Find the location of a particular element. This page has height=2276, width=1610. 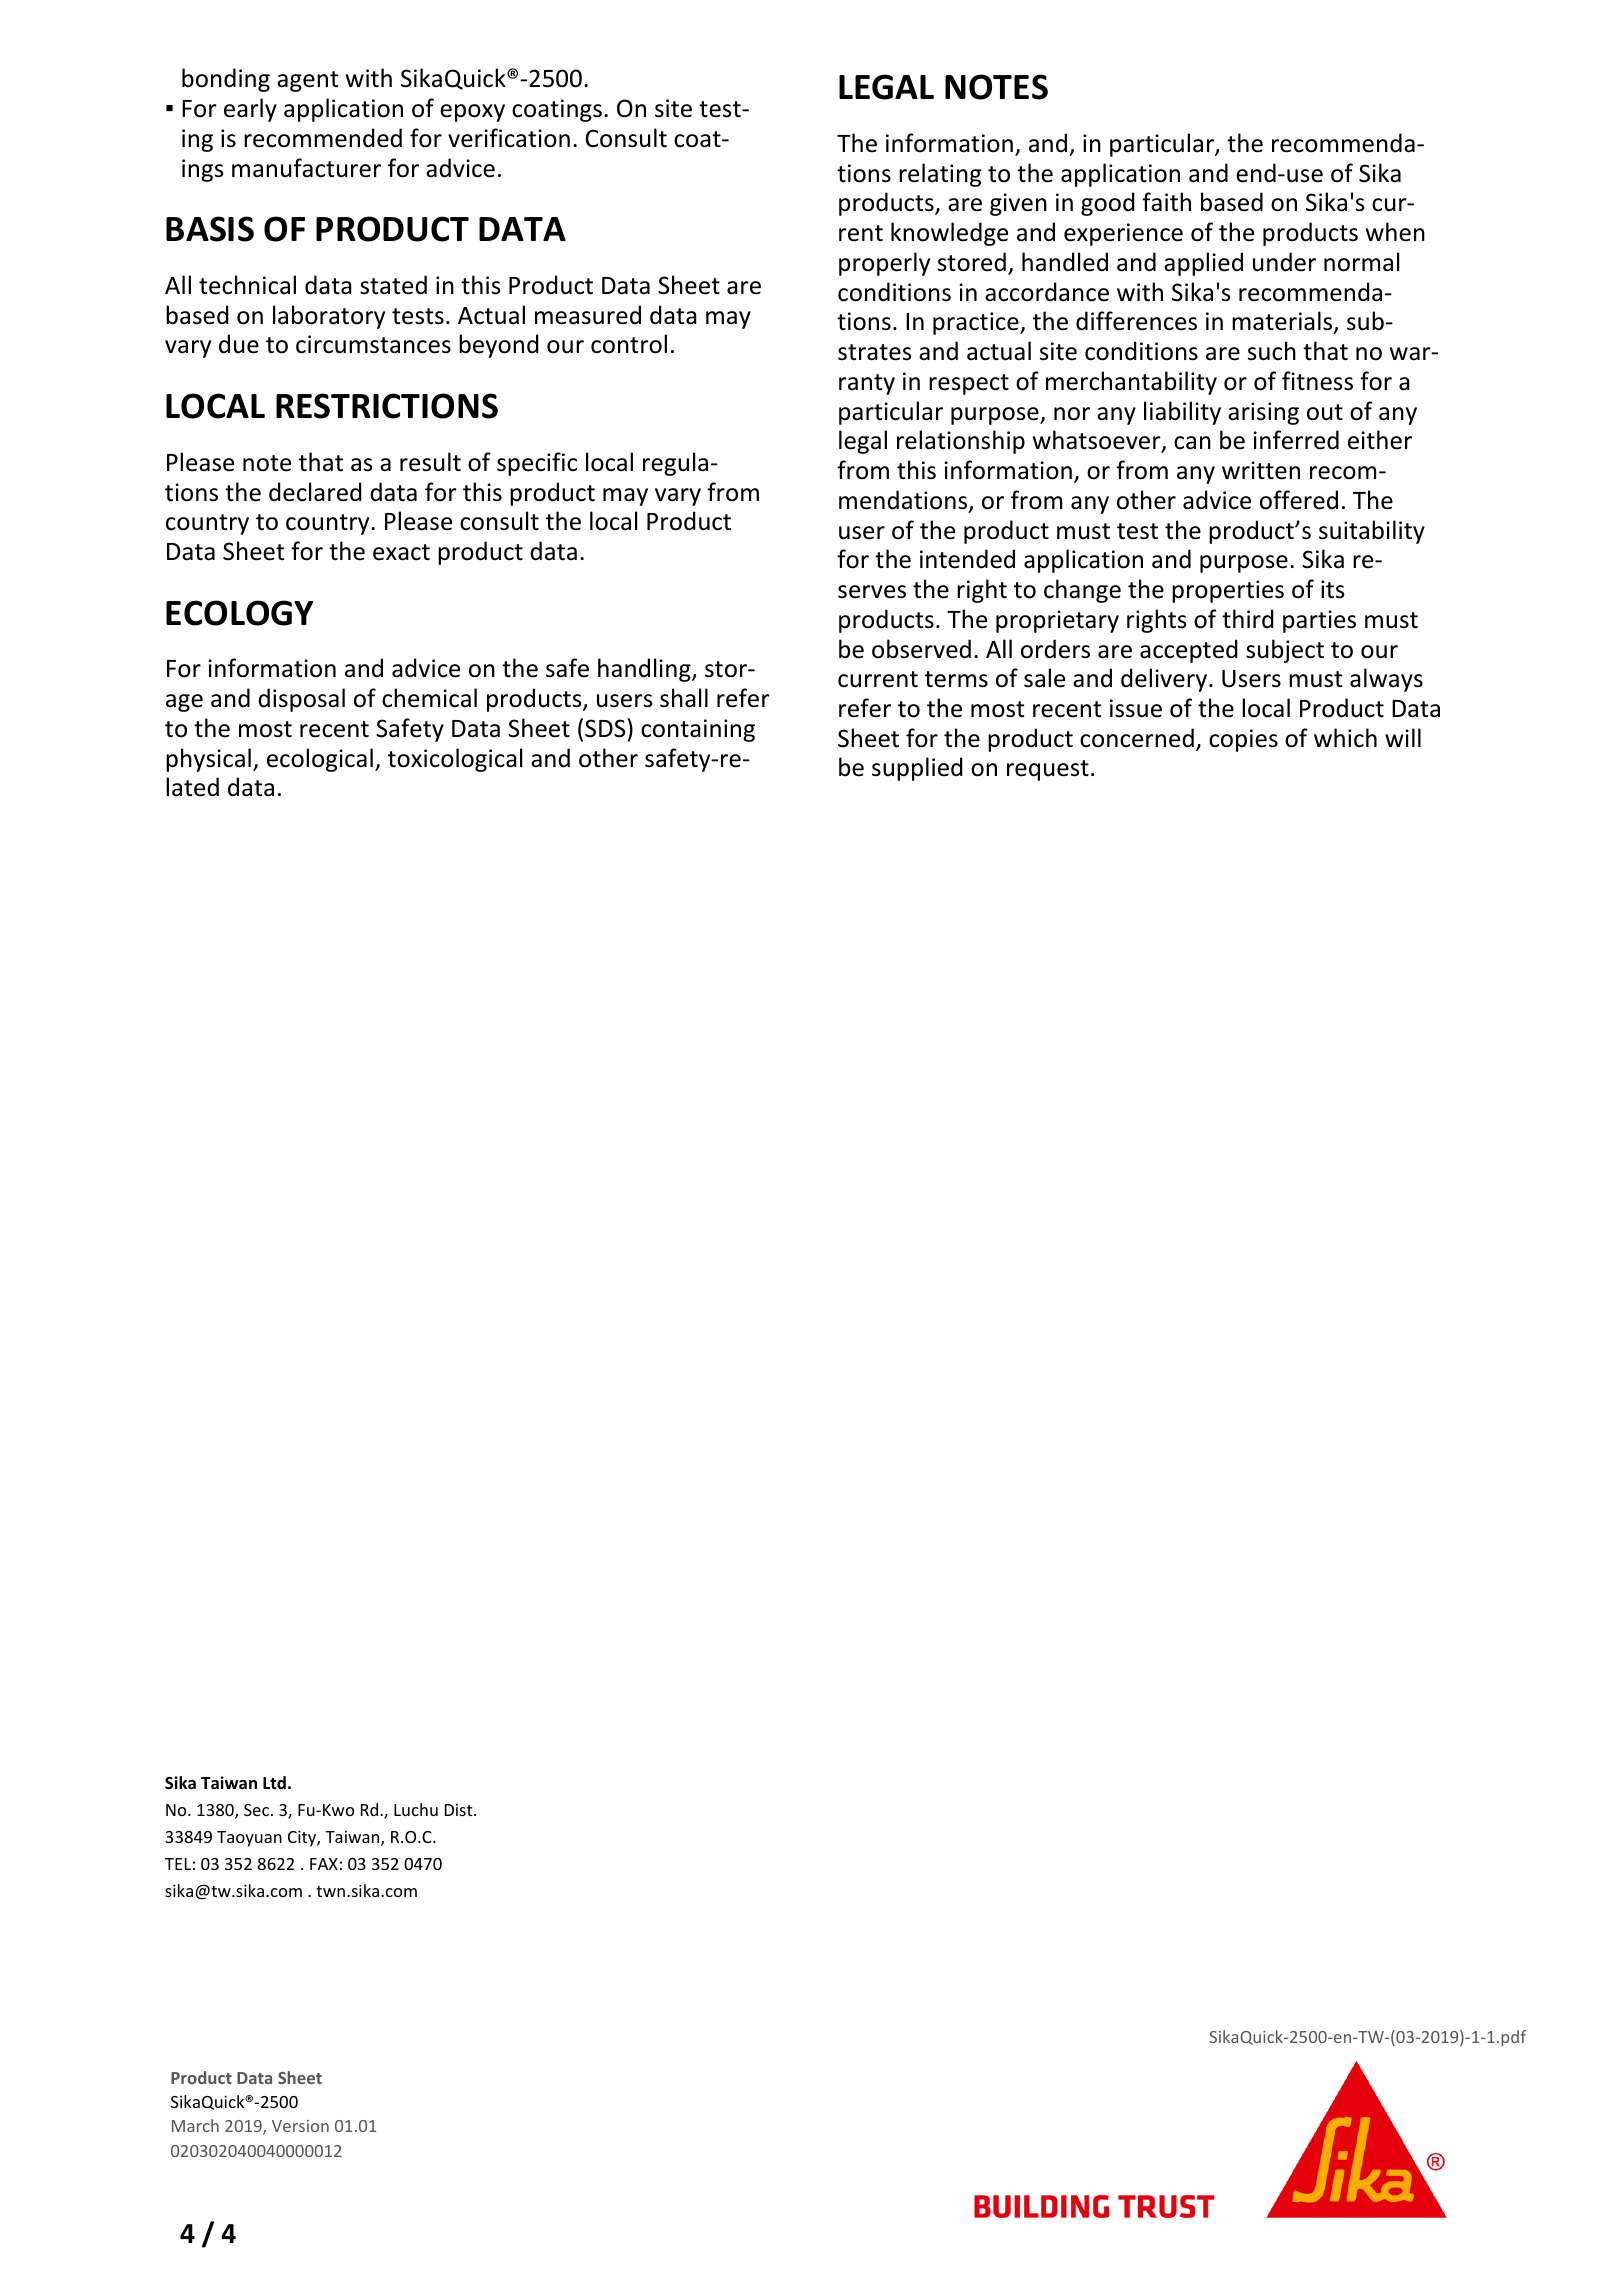

copies is located at coordinates (1243, 740).
